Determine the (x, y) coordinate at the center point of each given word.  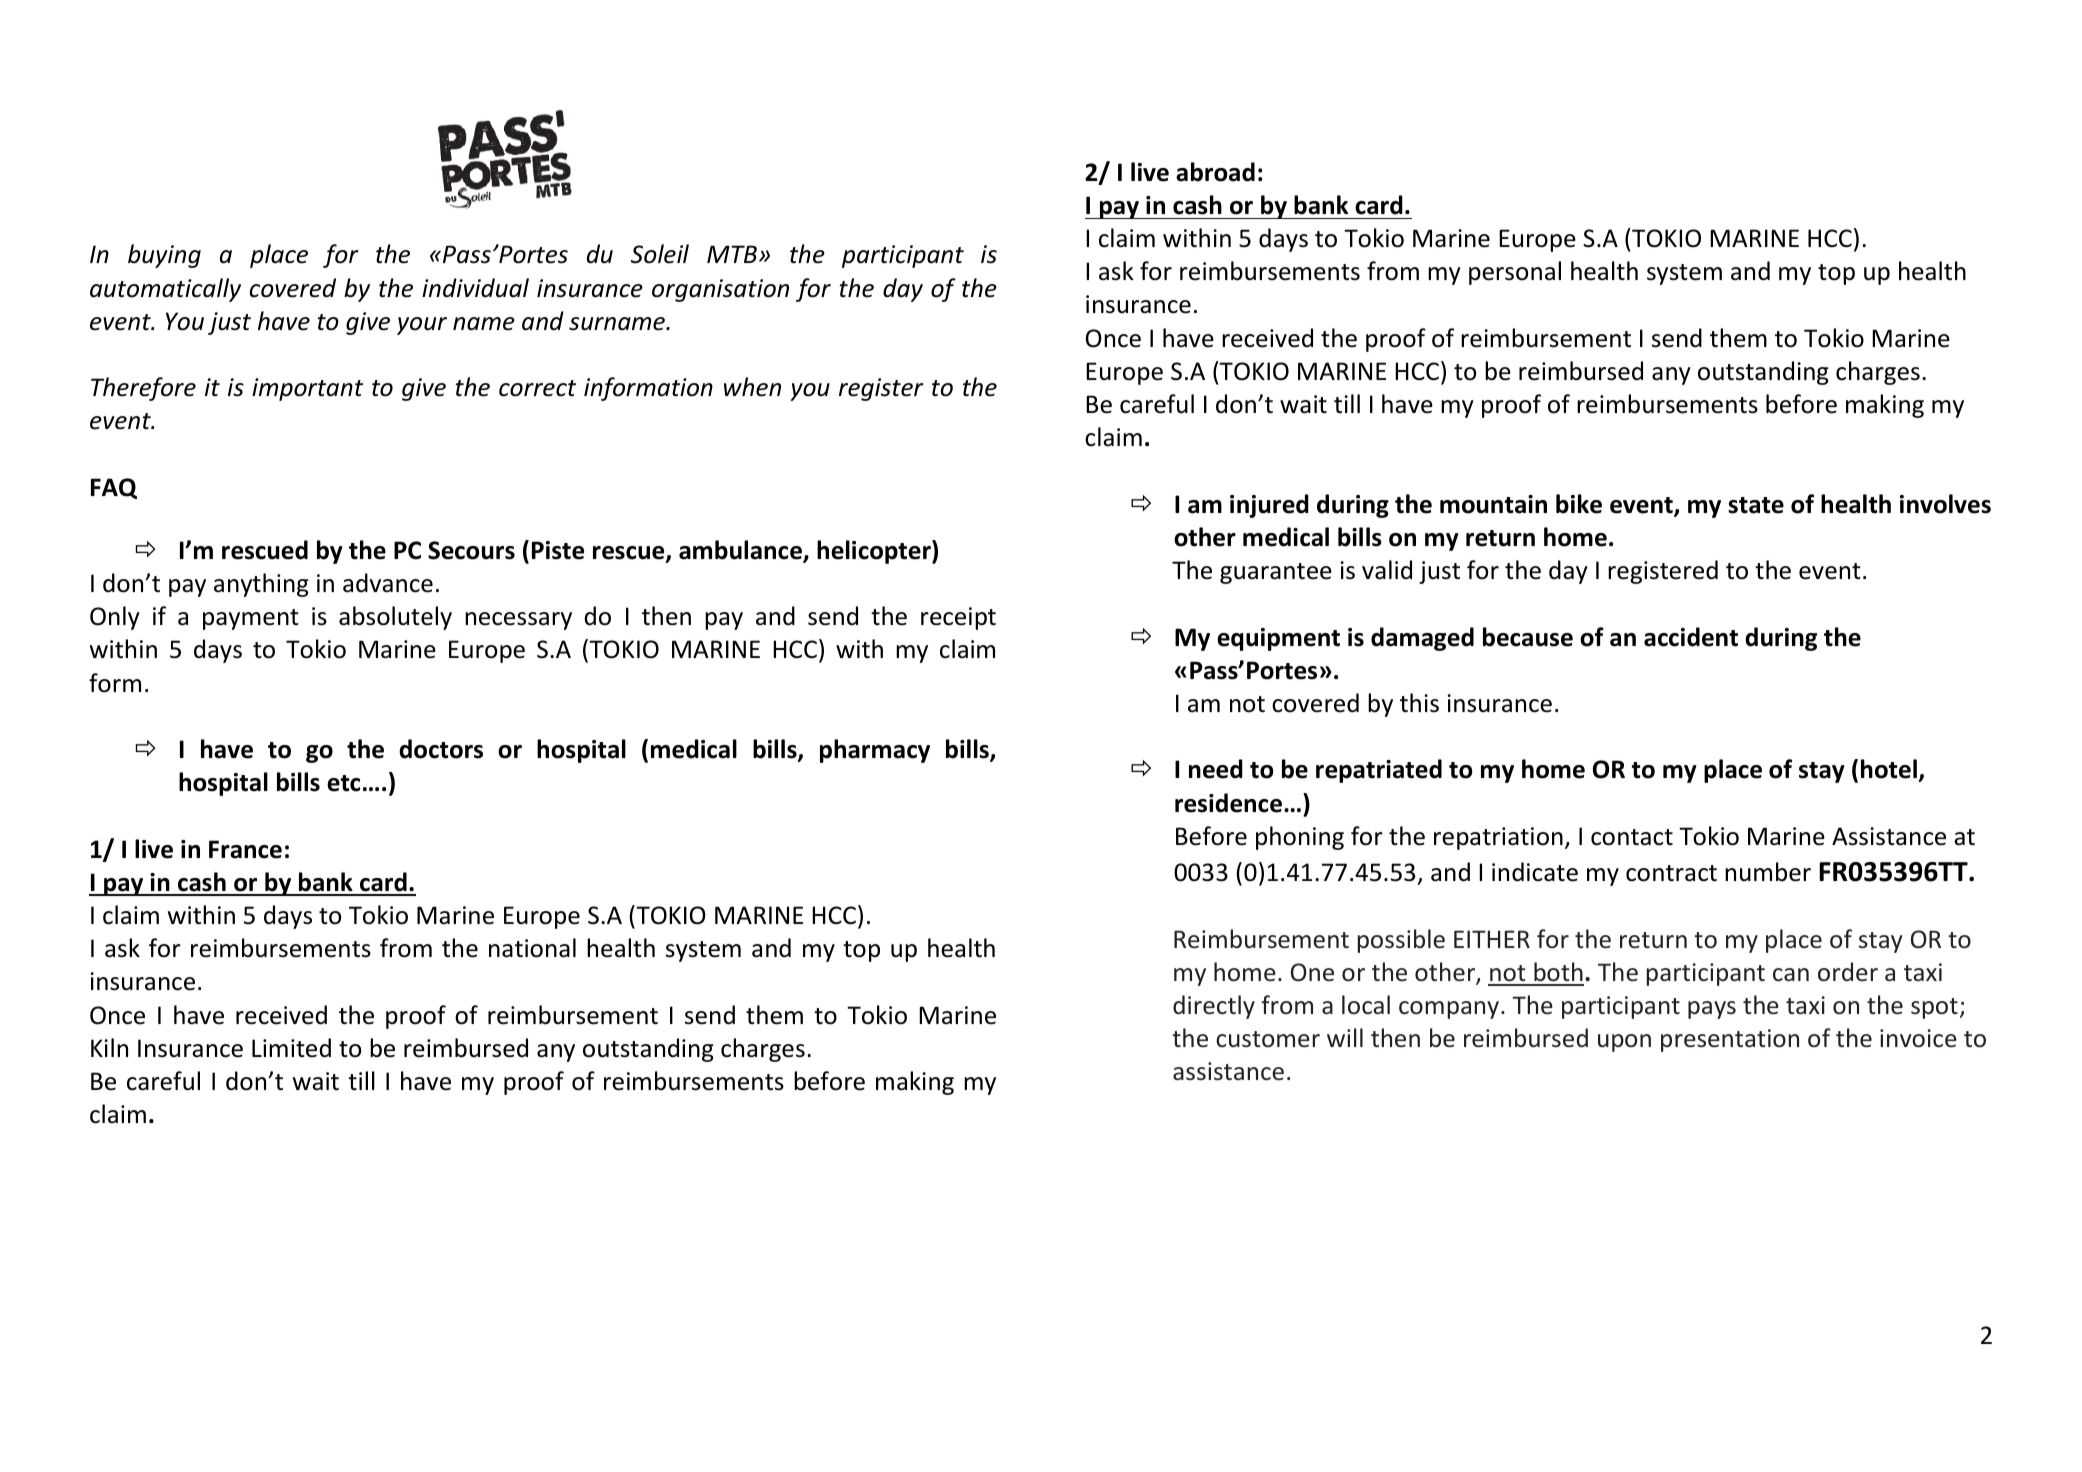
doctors (441, 749)
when (752, 387)
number (1768, 872)
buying (164, 256)
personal (1515, 273)
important (307, 389)
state (1756, 505)
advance (388, 583)
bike (1579, 504)
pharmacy (875, 751)
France (245, 849)
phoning (1300, 838)
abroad (1215, 172)
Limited (291, 1048)
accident (1691, 637)
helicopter (875, 552)
